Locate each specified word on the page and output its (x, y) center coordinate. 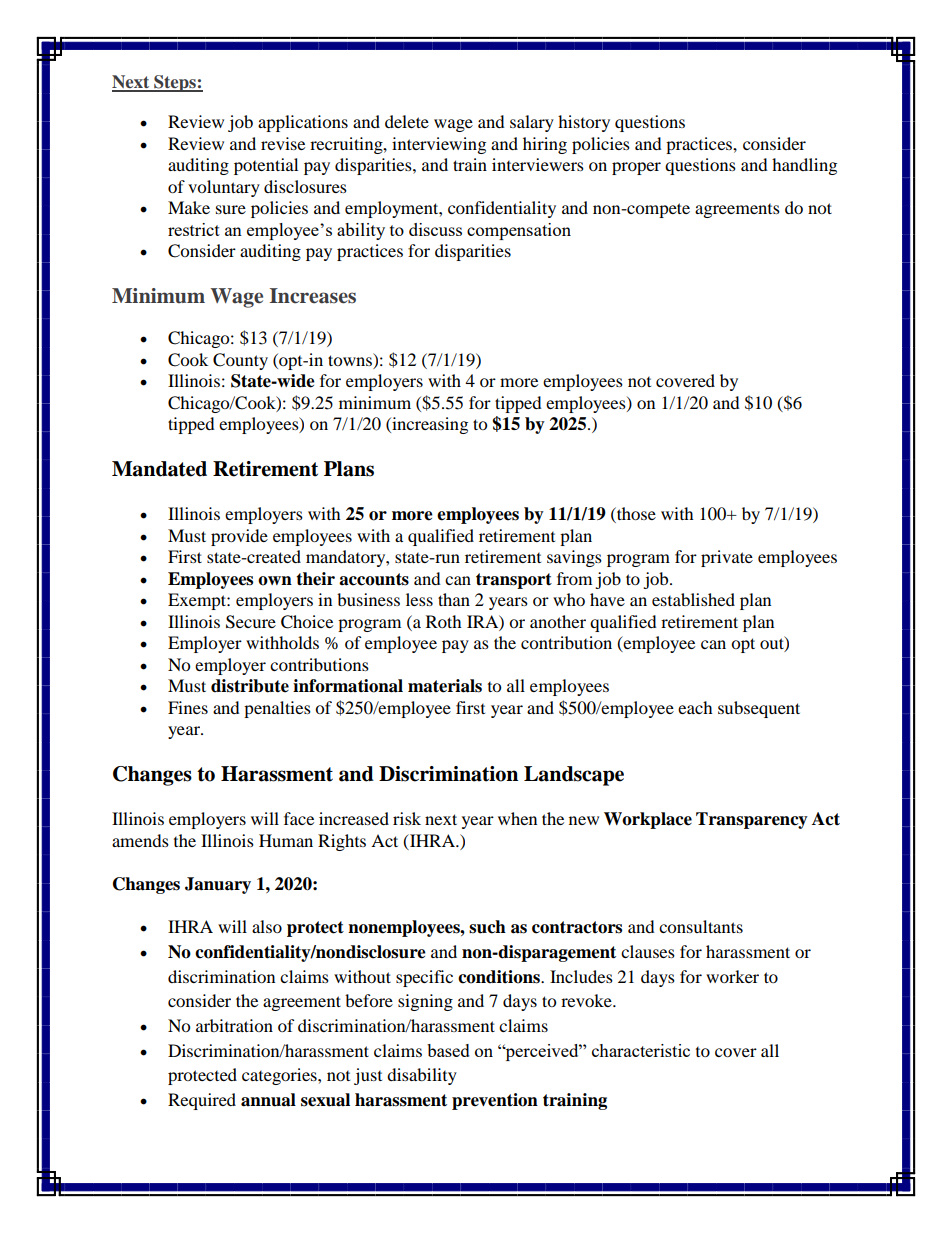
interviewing (439, 145)
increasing (429, 425)
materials (445, 686)
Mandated (159, 469)
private (727, 558)
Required (202, 1101)
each (695, 707)
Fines (188, 707)
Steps (175, 83)
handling (804, 166)
